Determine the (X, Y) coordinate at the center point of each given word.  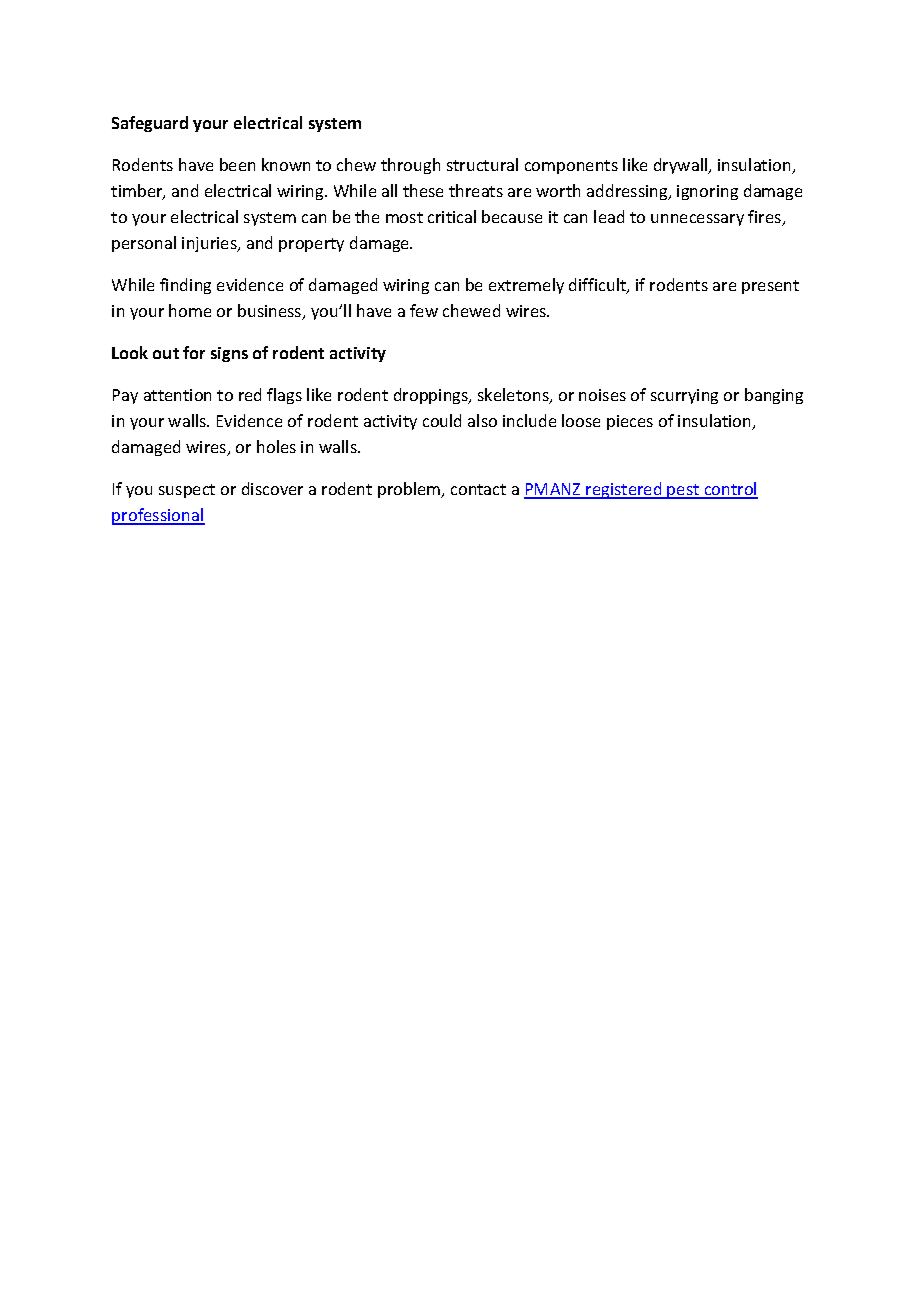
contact (478, 489)
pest (684, 491)
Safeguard (150, 124)
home (190, 310)
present (770, 287)
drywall (682, 166)
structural (482, 164)
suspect (187, 491)
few (424, 310)
